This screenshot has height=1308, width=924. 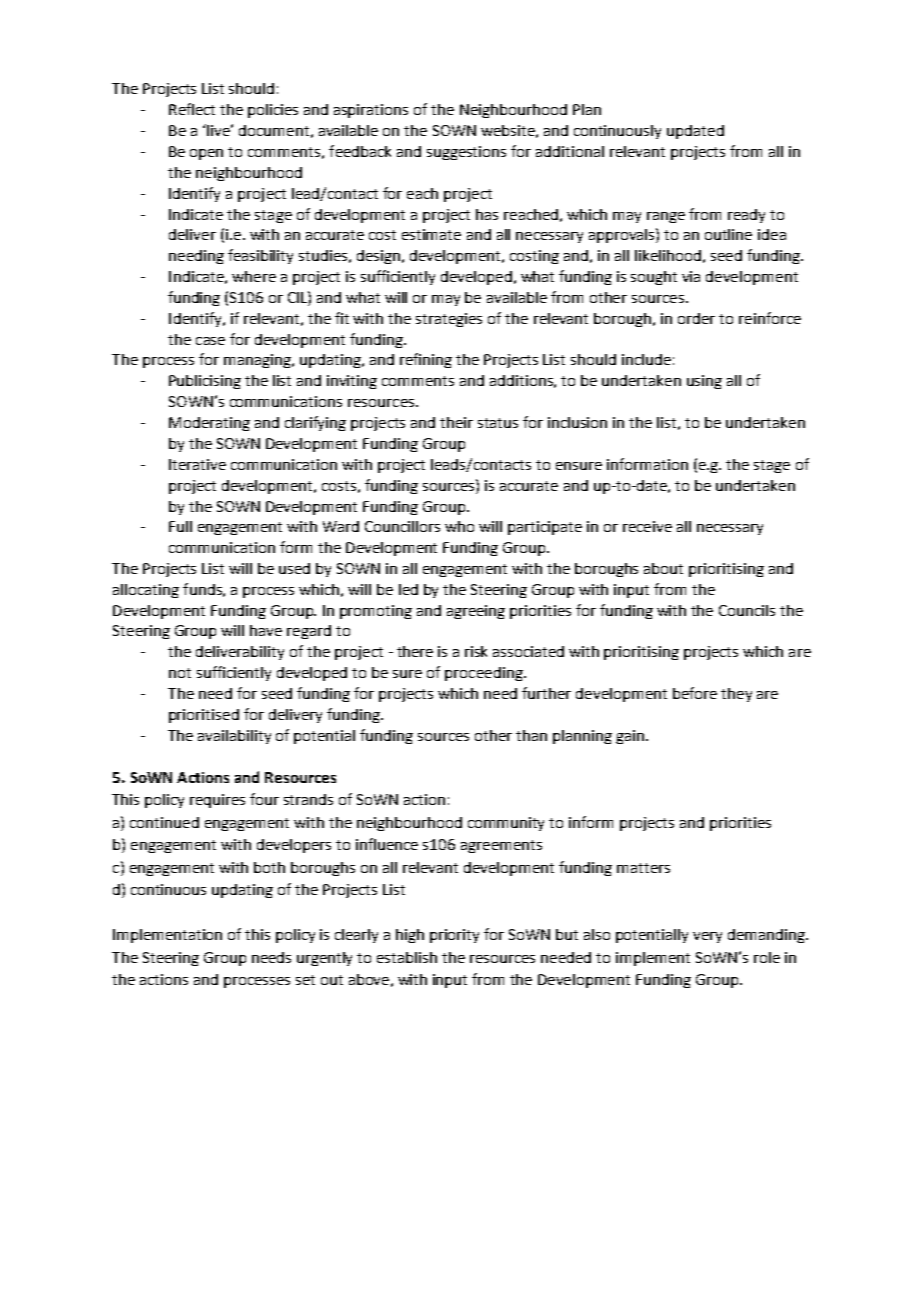 What do you see at coordinates (663, 568) in the screenshot?
I see `about` at bounding box center [663, 568].
